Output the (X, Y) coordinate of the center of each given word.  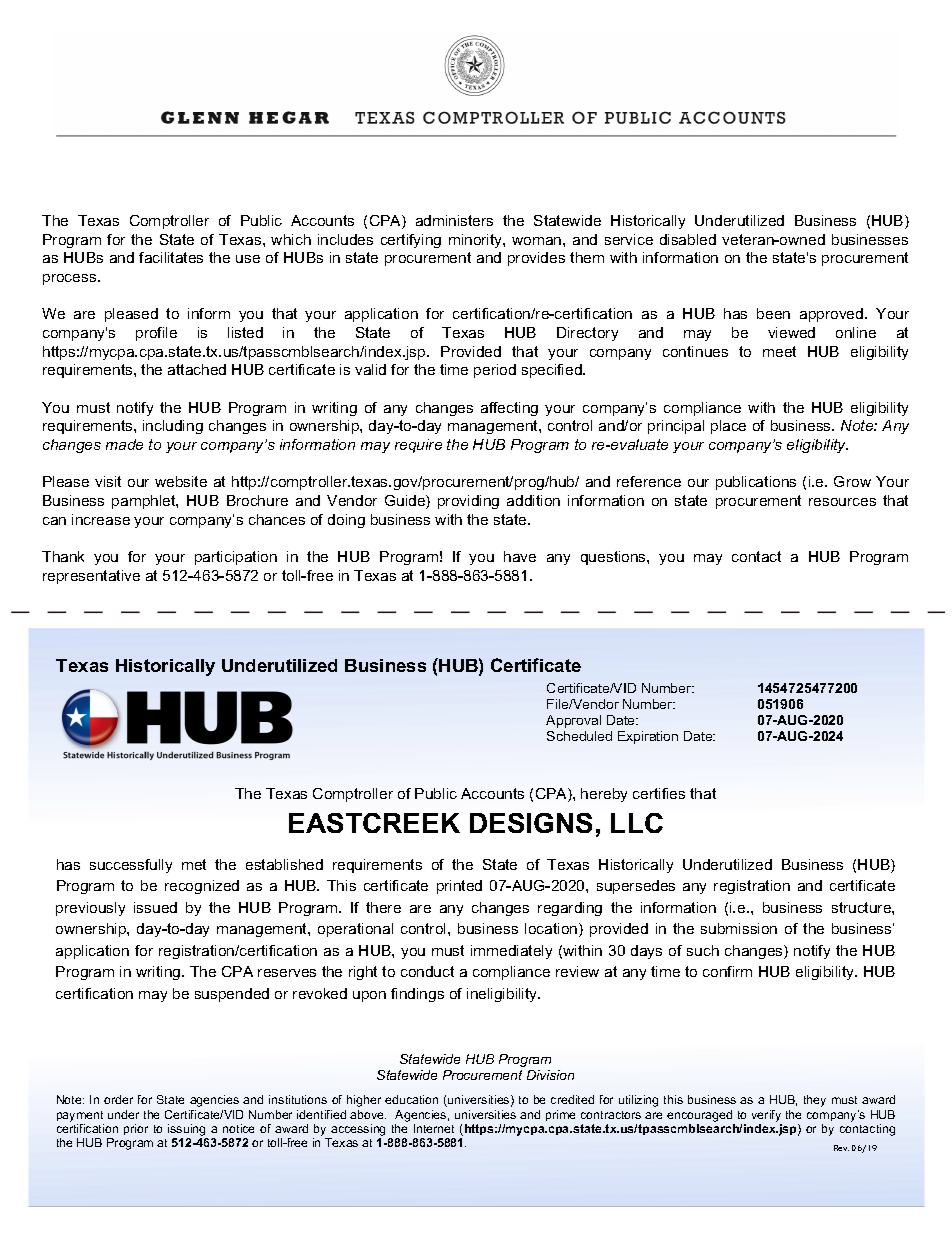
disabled (688, 239)
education (411, 1099)
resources (842, 502)
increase (101, 519)
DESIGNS (531, 823)
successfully (131, 866)
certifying (411, 241)
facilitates (171, 257)
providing (468, 502)
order (118, 1099)
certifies (659, 793)
